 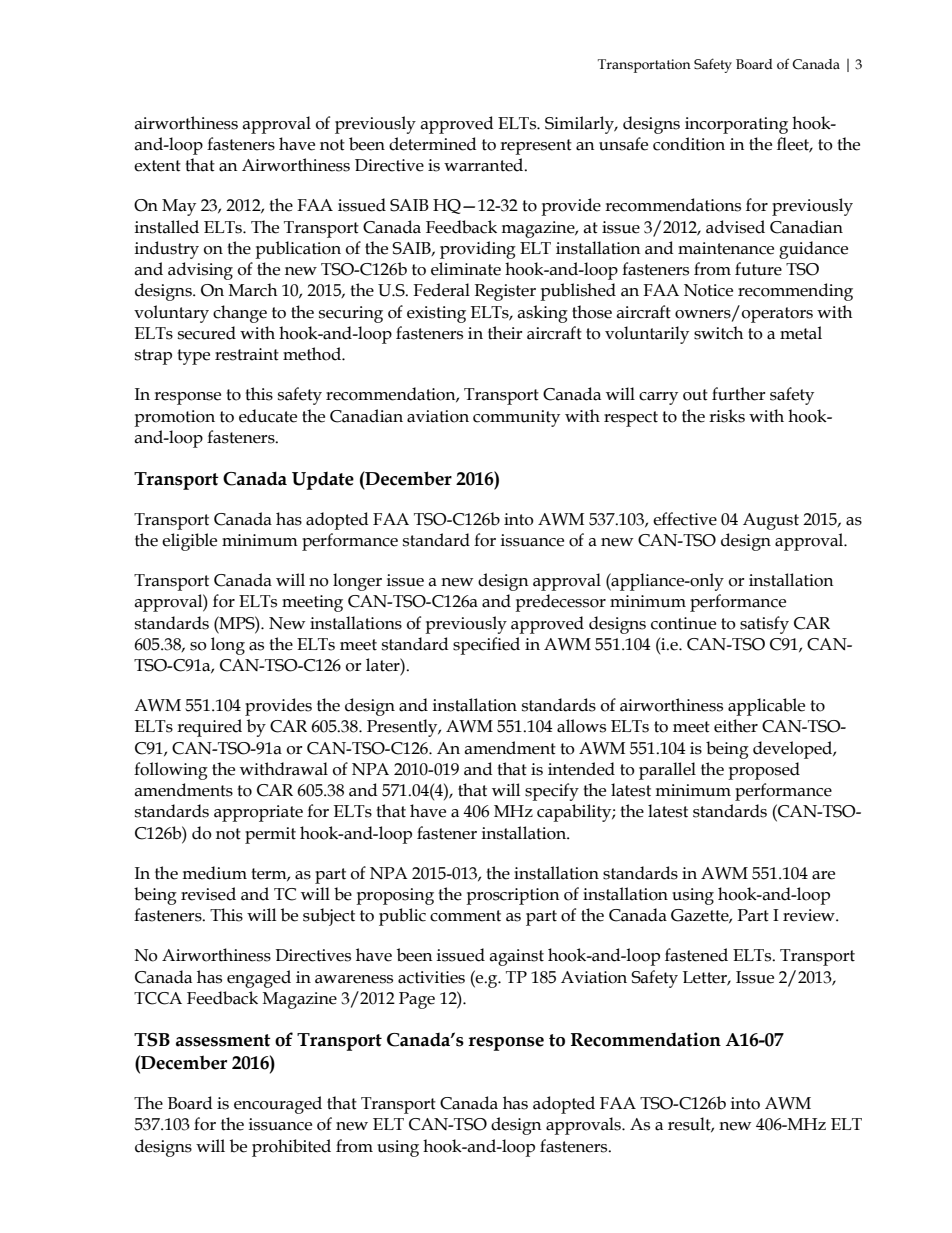 I want to click on Page, so click(x=417, y=1000).
